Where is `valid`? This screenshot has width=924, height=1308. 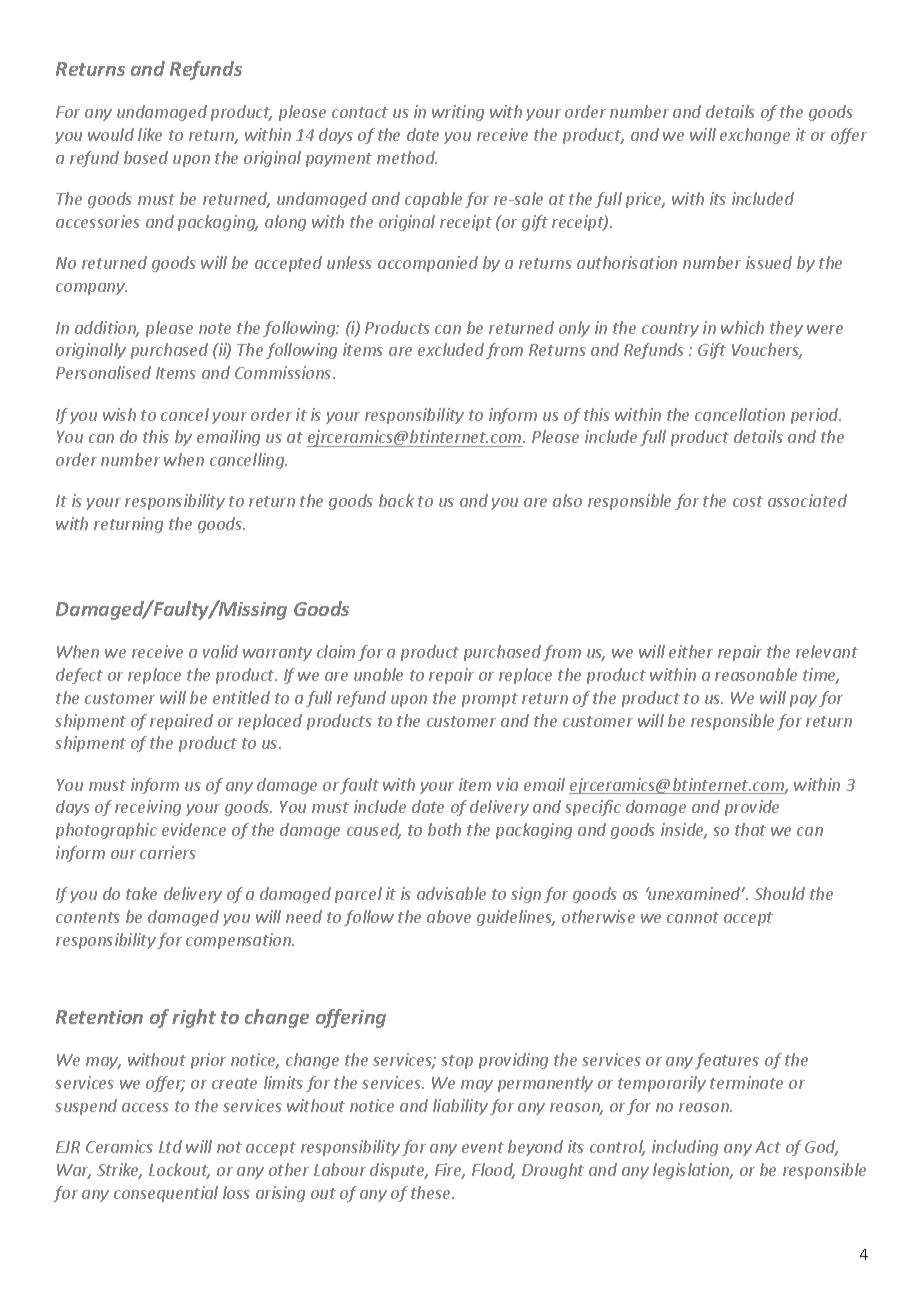
valid is located at coordinates (220, 651).
